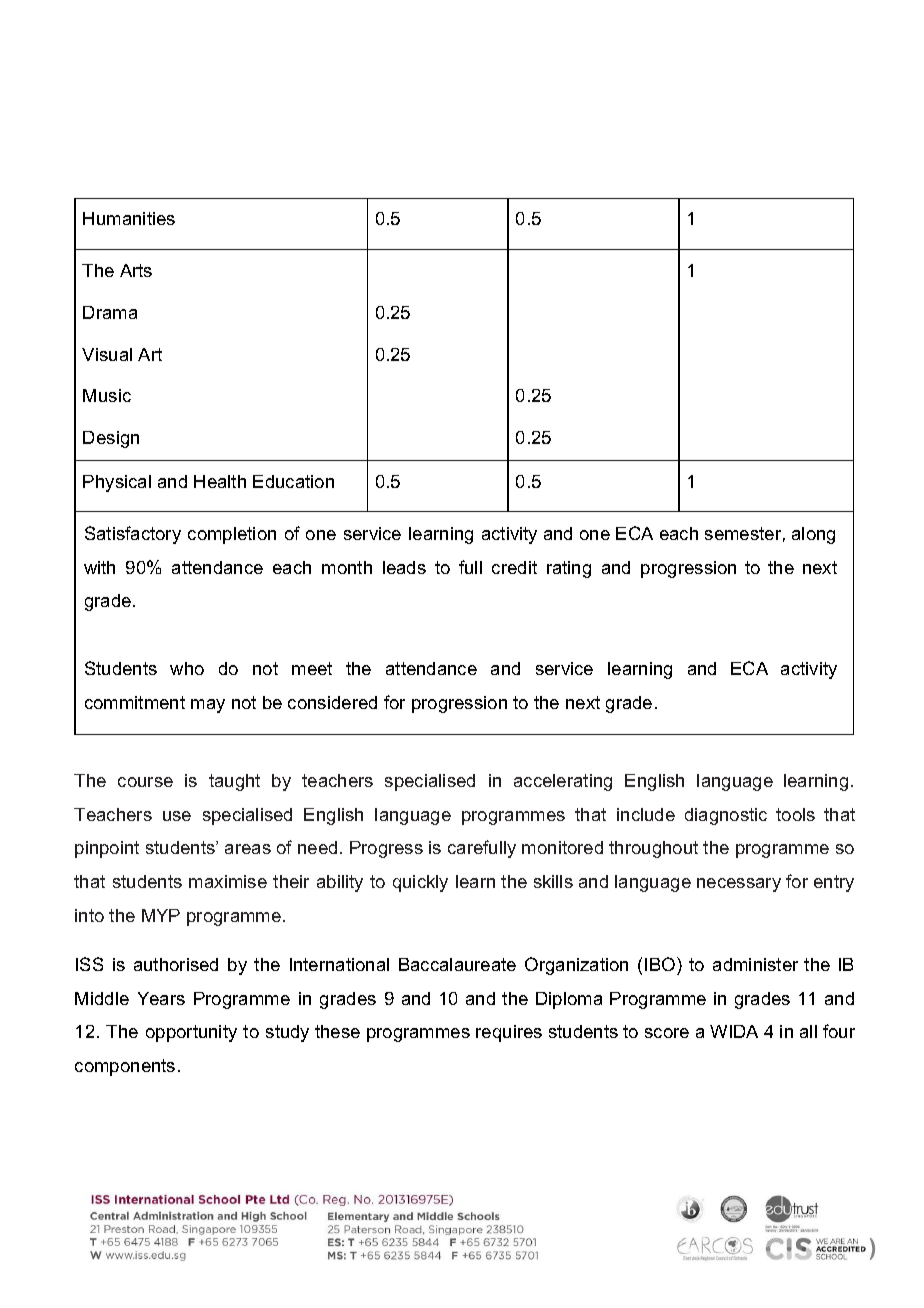  I want to click on opportunity, so click(191, 1033).
